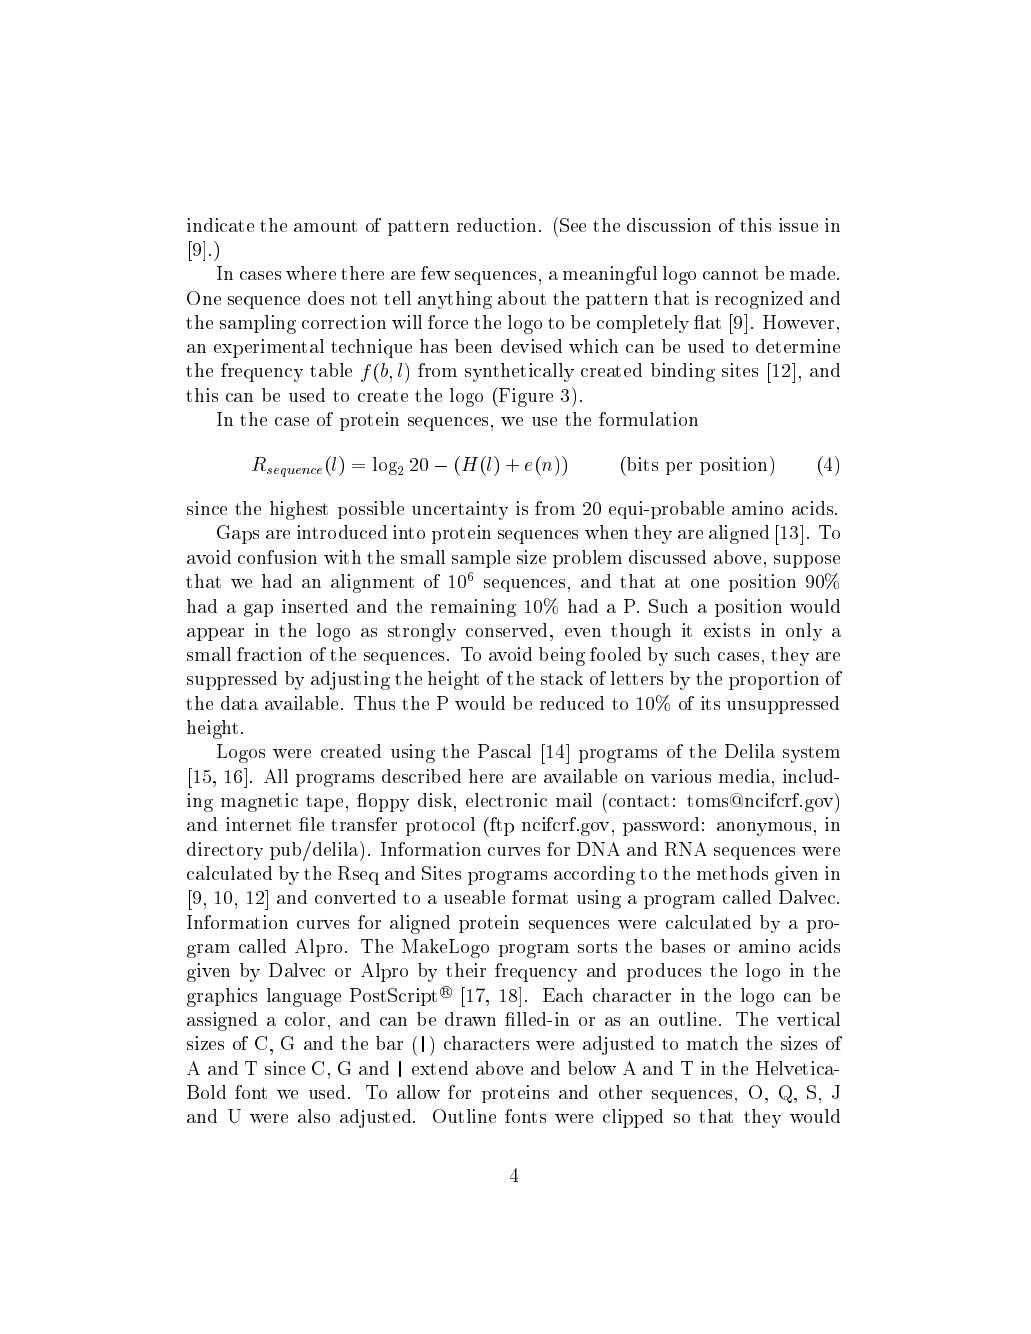 This page has height=1334, width=1031. Describe the element at coordinates (314, 1116) in the page. I see `also` at that location.
